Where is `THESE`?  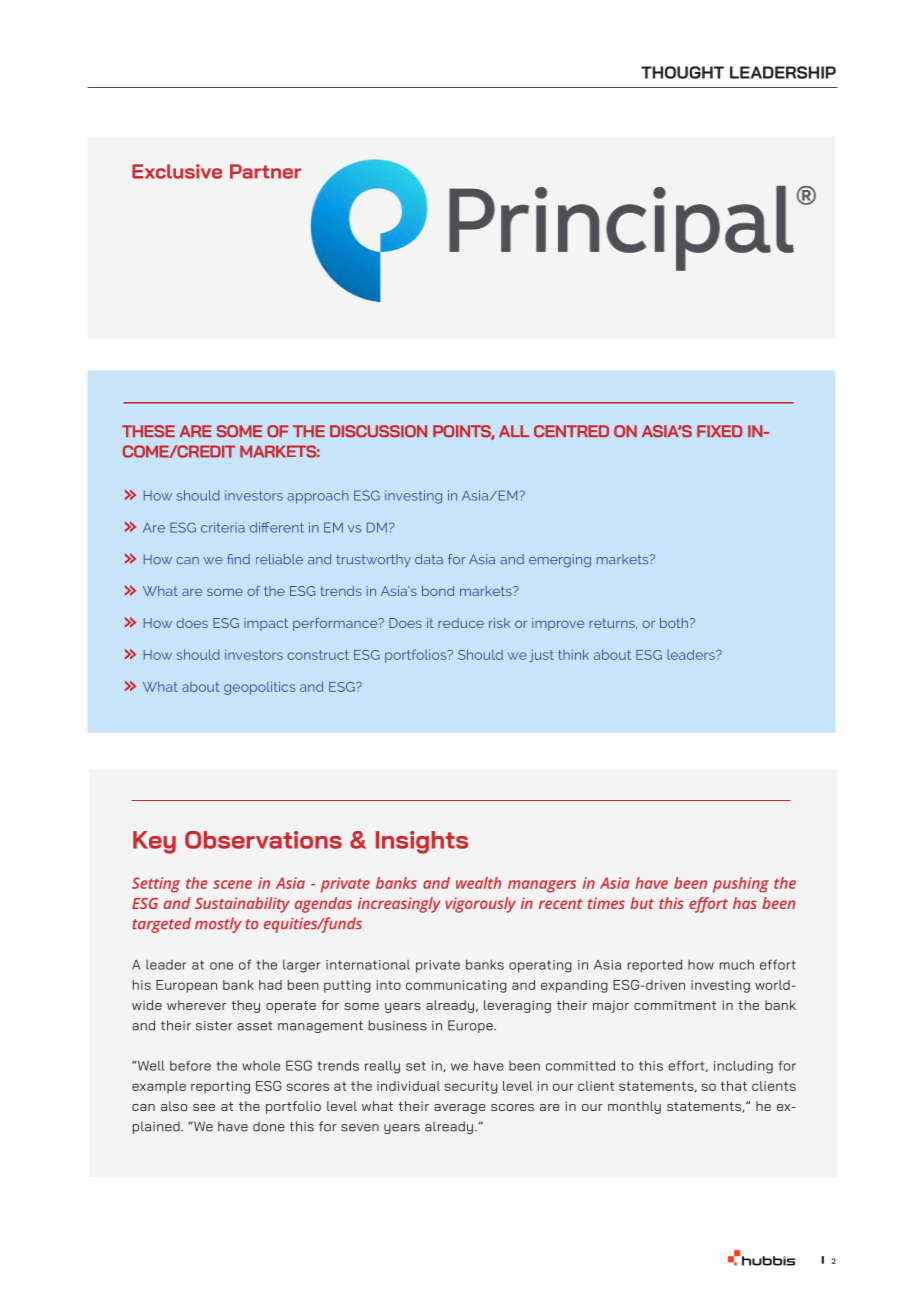 THESE is located at coordinates (148, 431).
